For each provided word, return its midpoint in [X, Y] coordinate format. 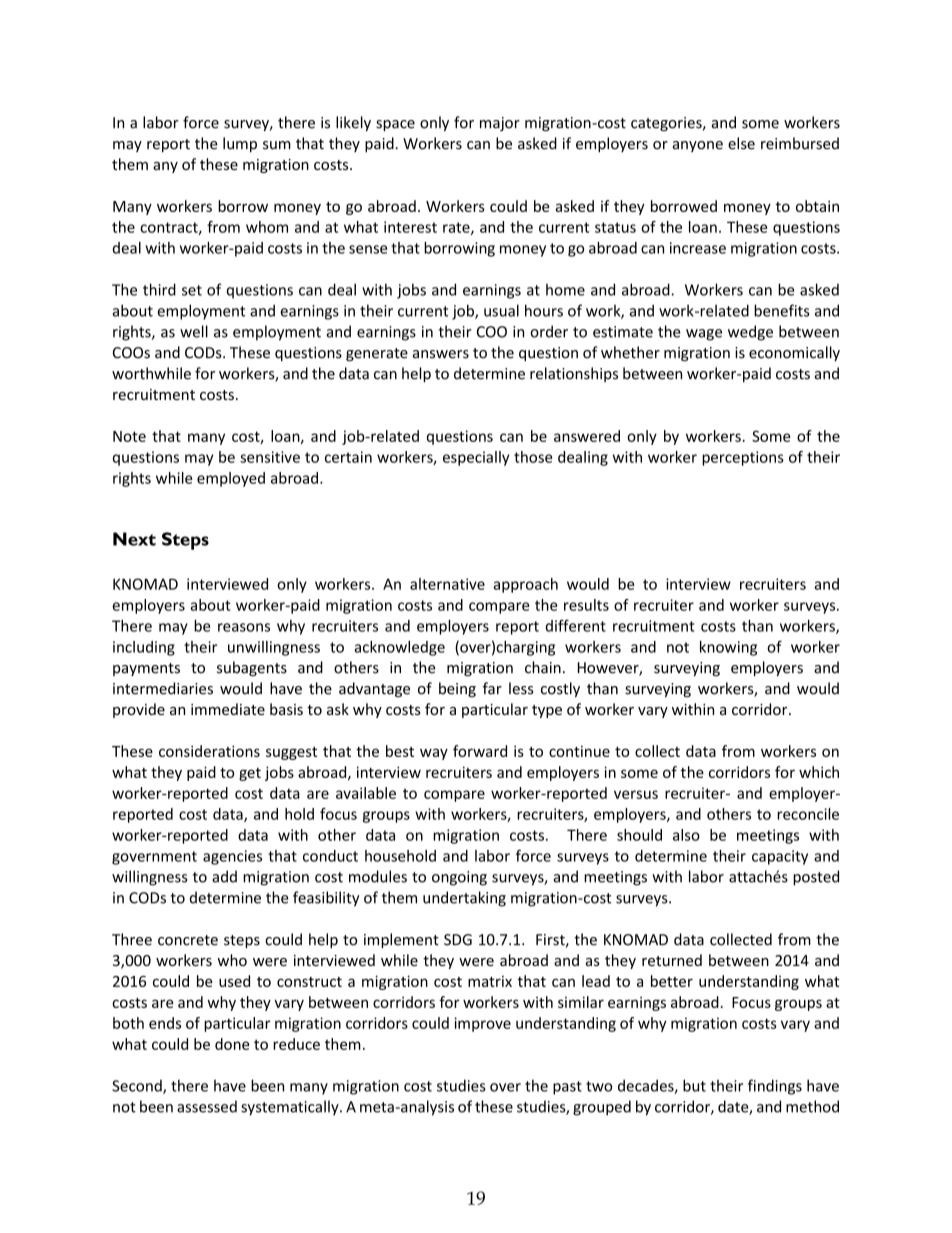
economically [794, 353]
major [500, 124]
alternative [447, 584]
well [194, 331]
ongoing [459, 878]
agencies [232, 857]
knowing [728, 648]
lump [240, 144]
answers [441, 354]
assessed [207, 1106]
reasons [244, 627]
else [741, 143]
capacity [780, 857]
